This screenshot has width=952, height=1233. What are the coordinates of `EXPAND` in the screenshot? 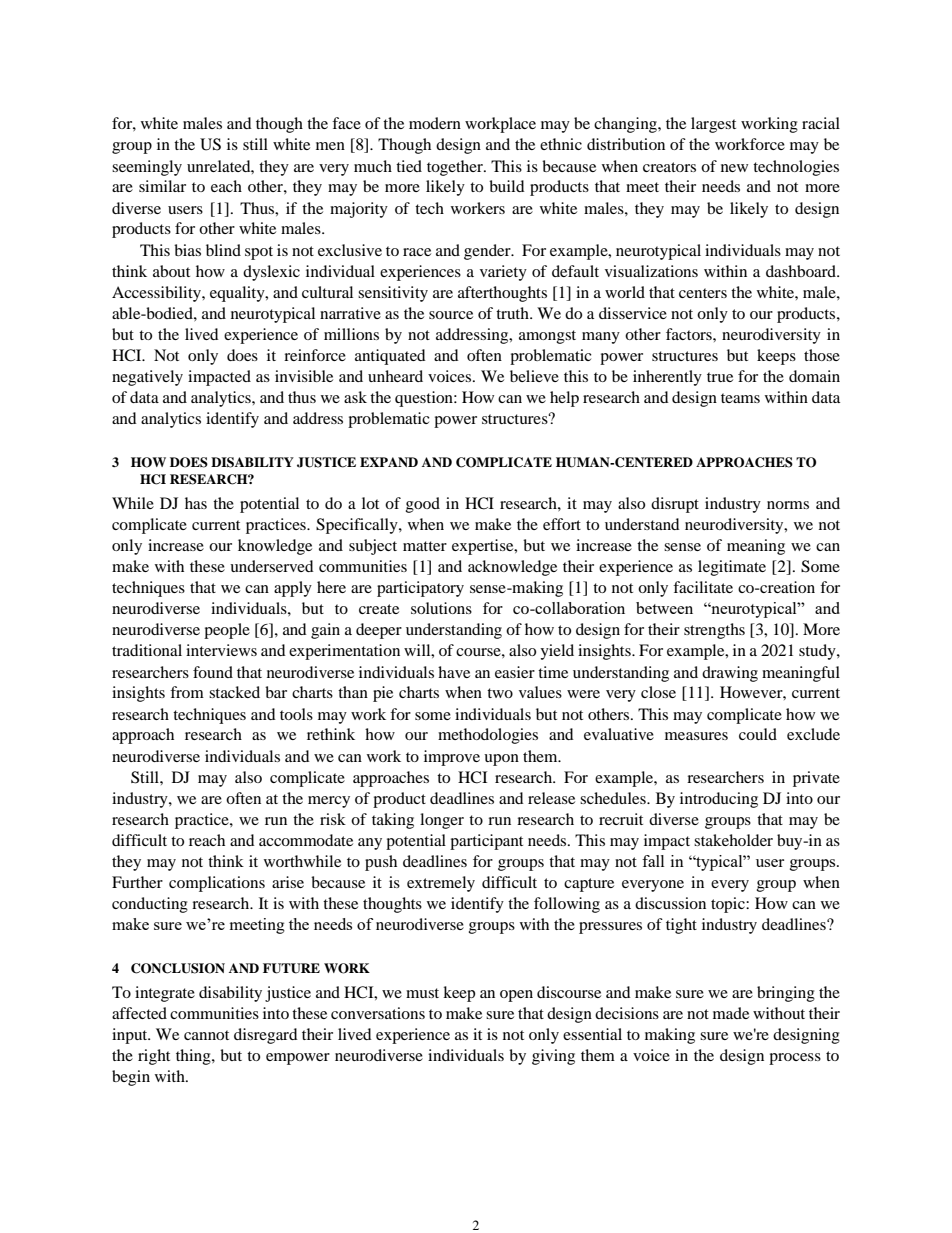 It's located at (389, 462).
